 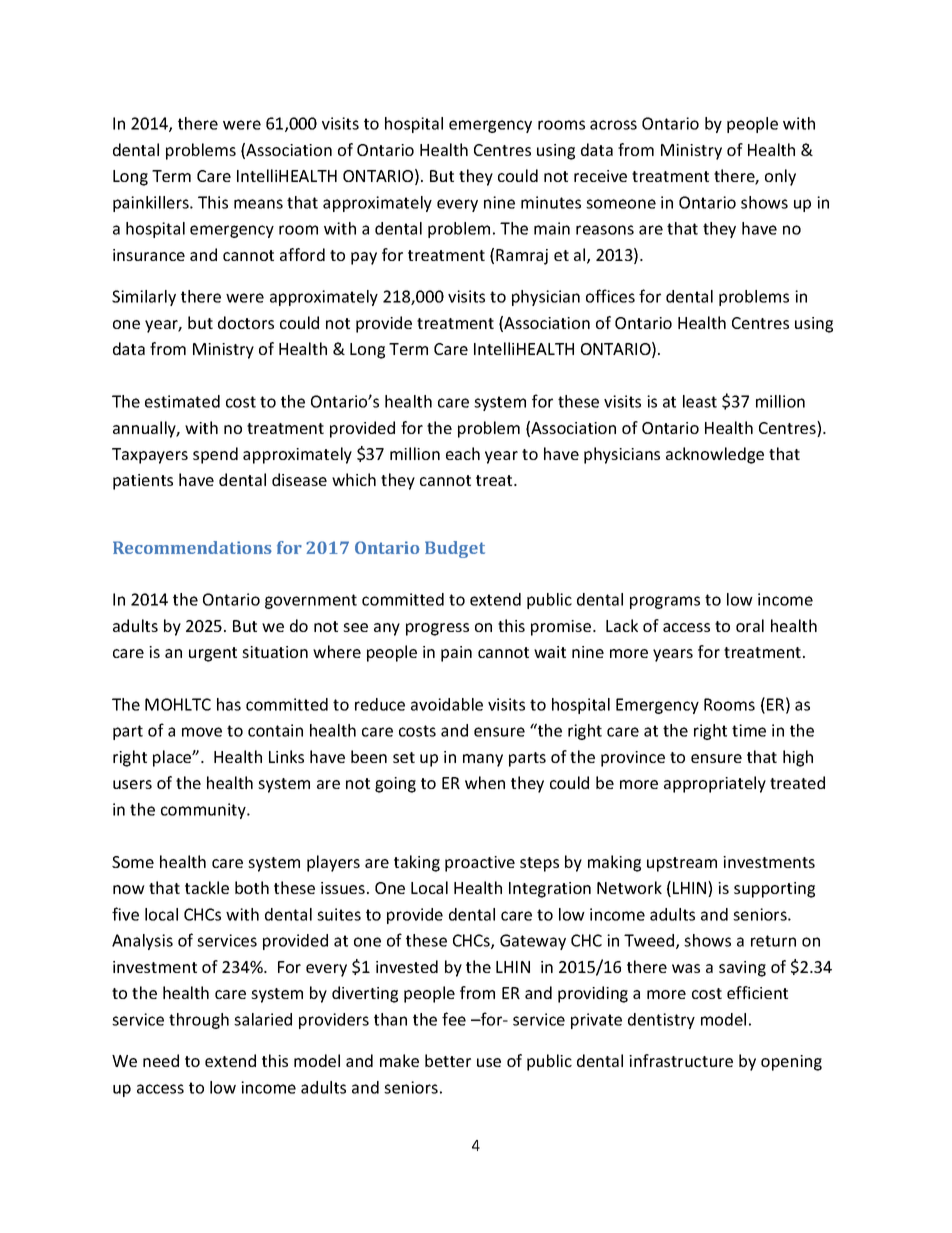 What do you see at coordinates (715, 784) in the page?
I see `appropriately` at bounding box center [715, 784].
